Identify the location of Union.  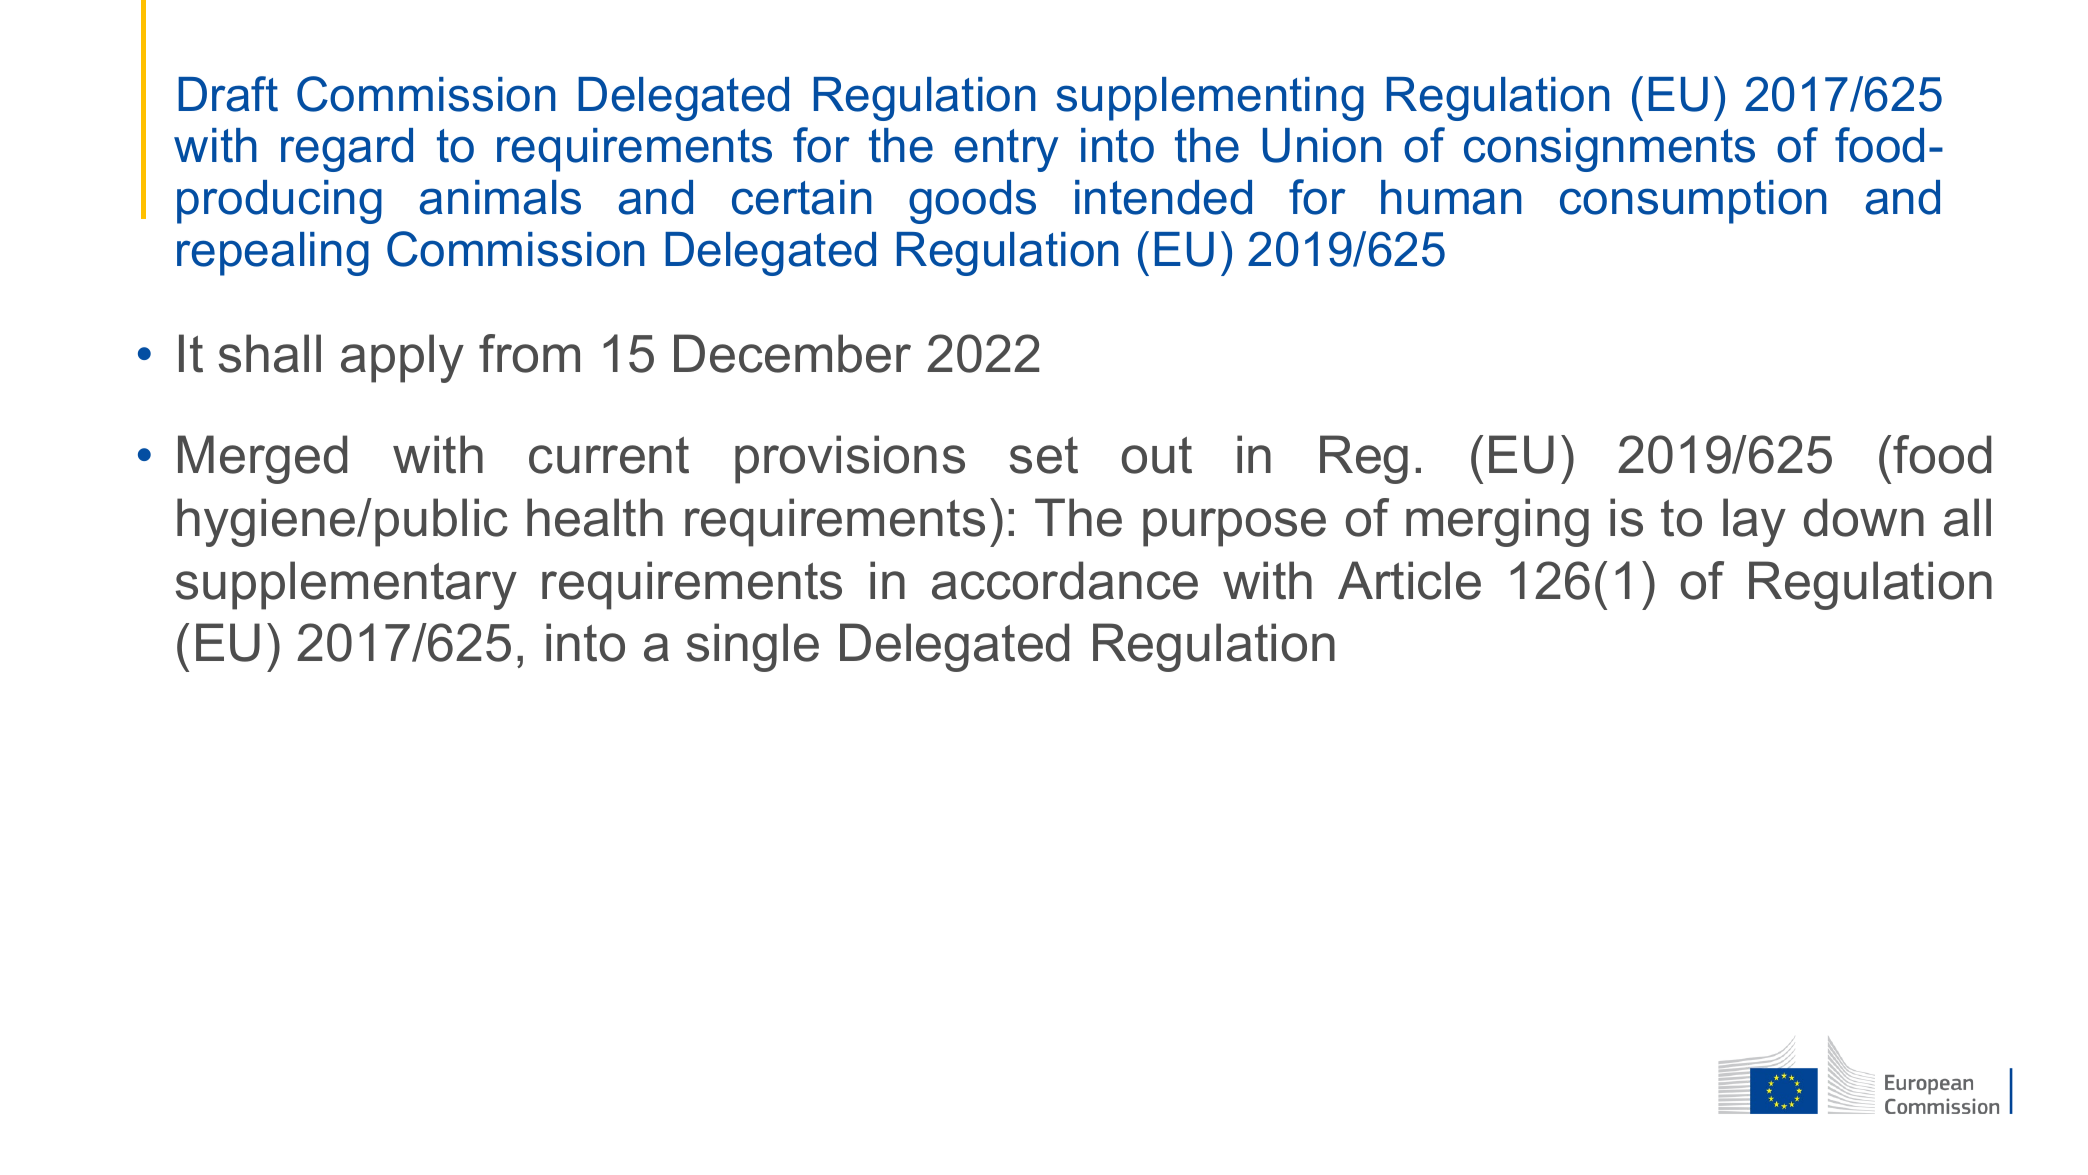
(1322, 145).
